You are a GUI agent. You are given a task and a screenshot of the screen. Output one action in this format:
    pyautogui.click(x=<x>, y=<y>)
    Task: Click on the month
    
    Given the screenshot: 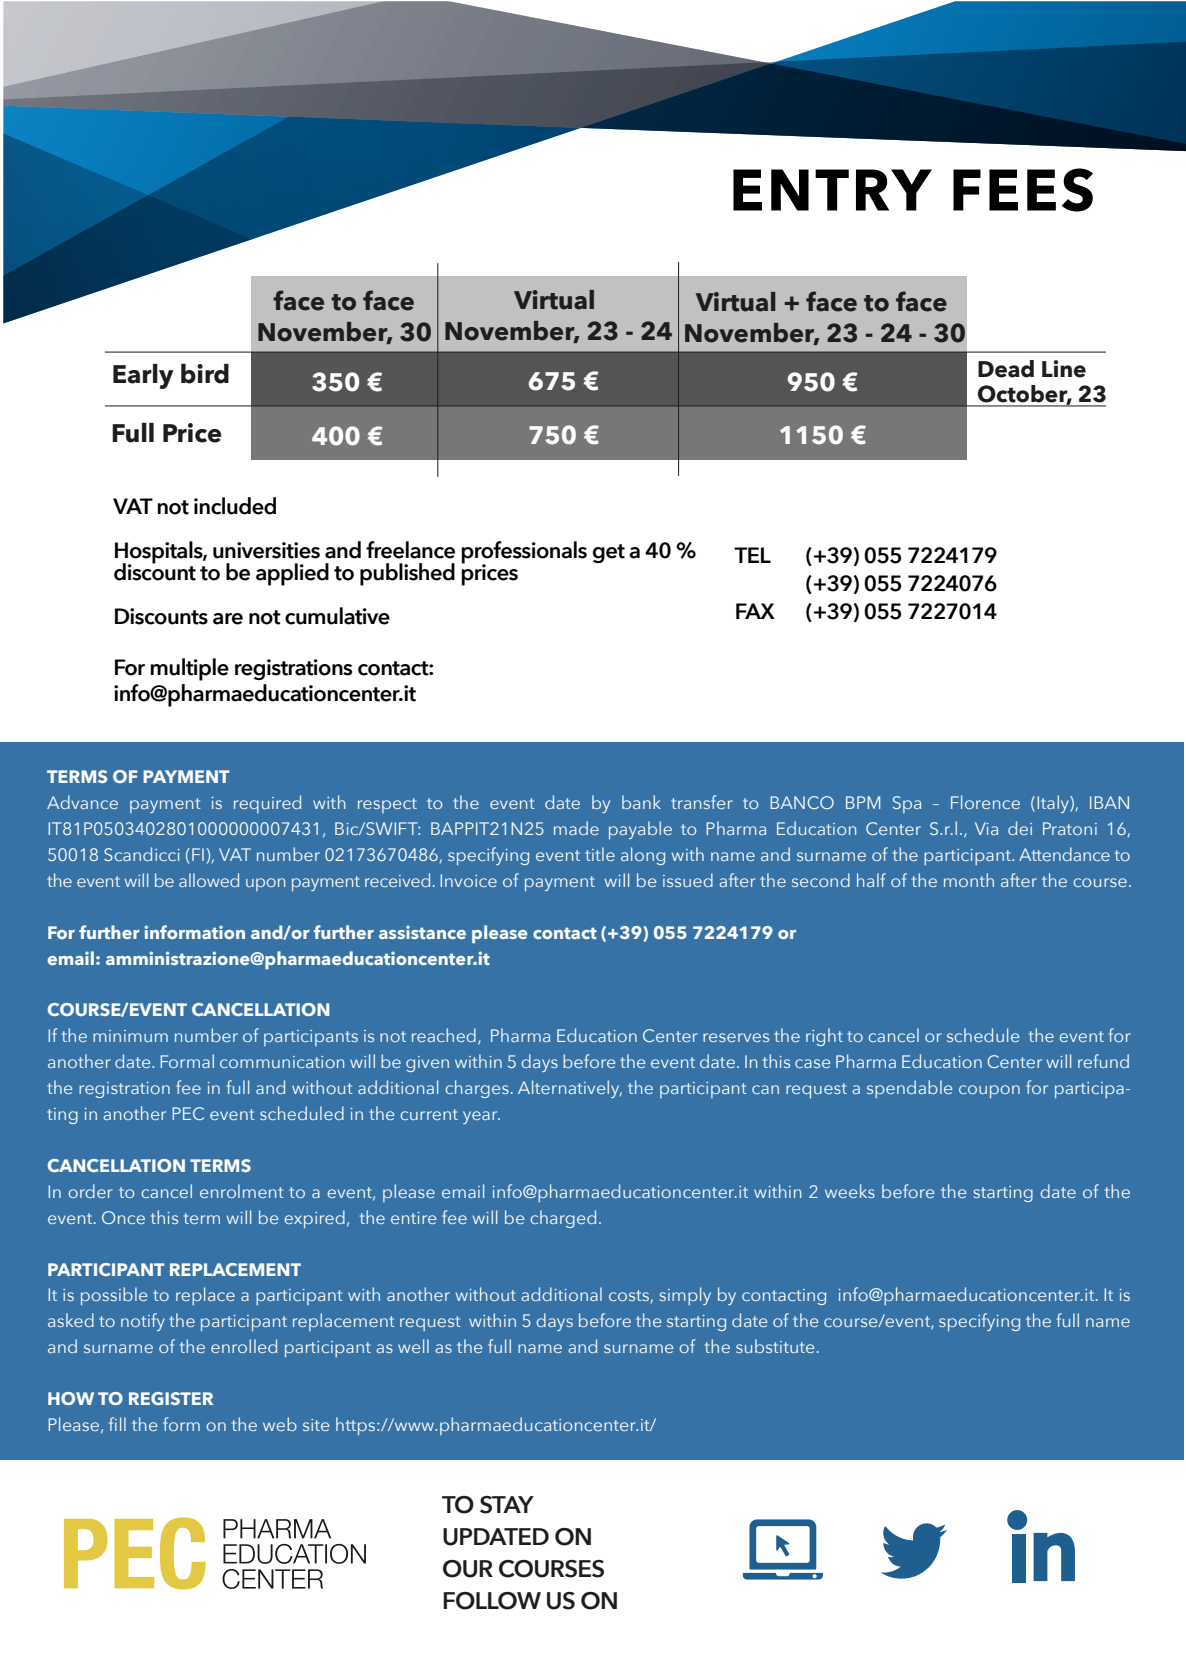 What is the action you would take?
    pyautogui.click(x=969, y=880)
